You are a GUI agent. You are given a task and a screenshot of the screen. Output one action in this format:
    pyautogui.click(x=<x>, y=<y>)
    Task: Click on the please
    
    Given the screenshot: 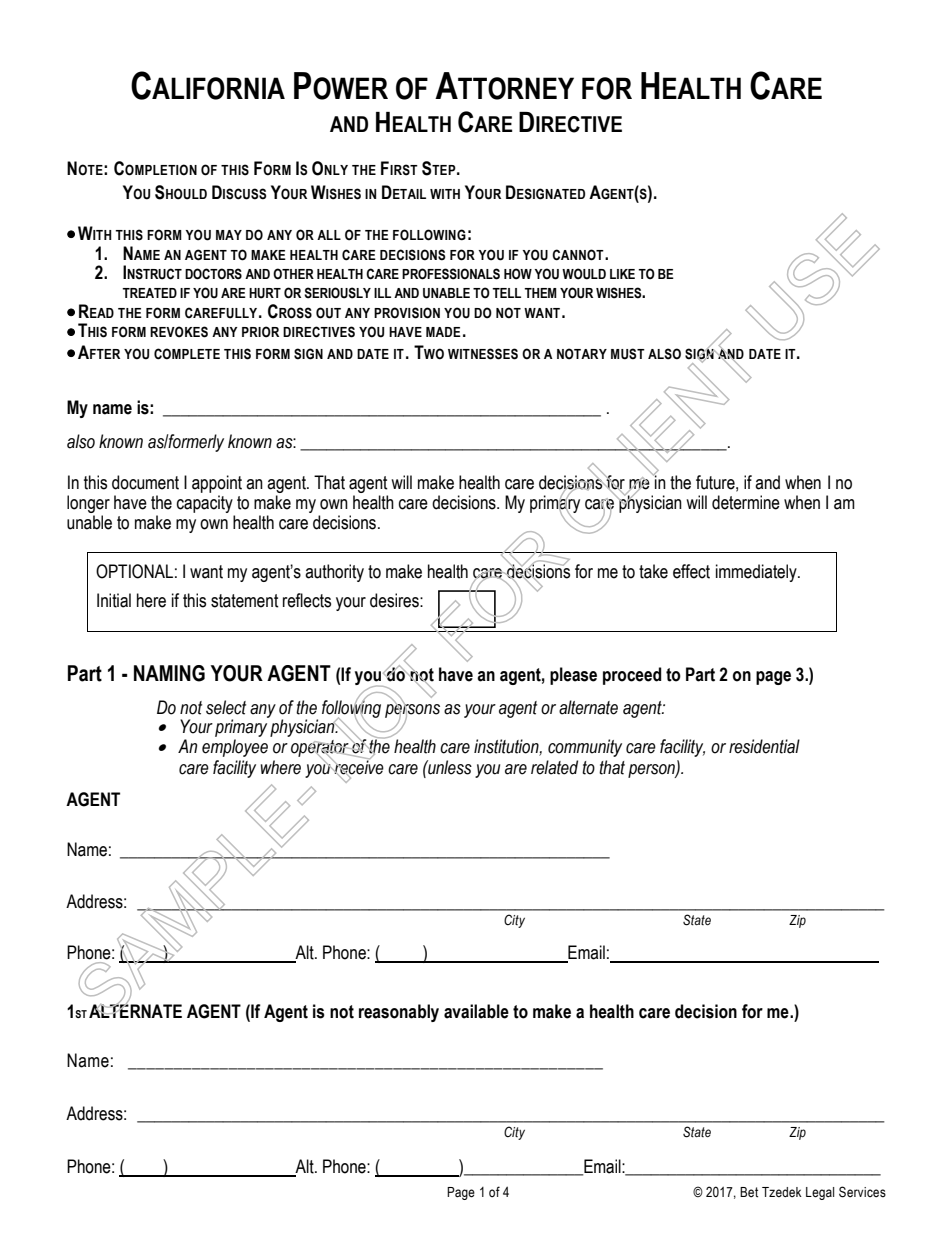 What is the action you would take?
    pyautogui.click(x=573, y=676)
